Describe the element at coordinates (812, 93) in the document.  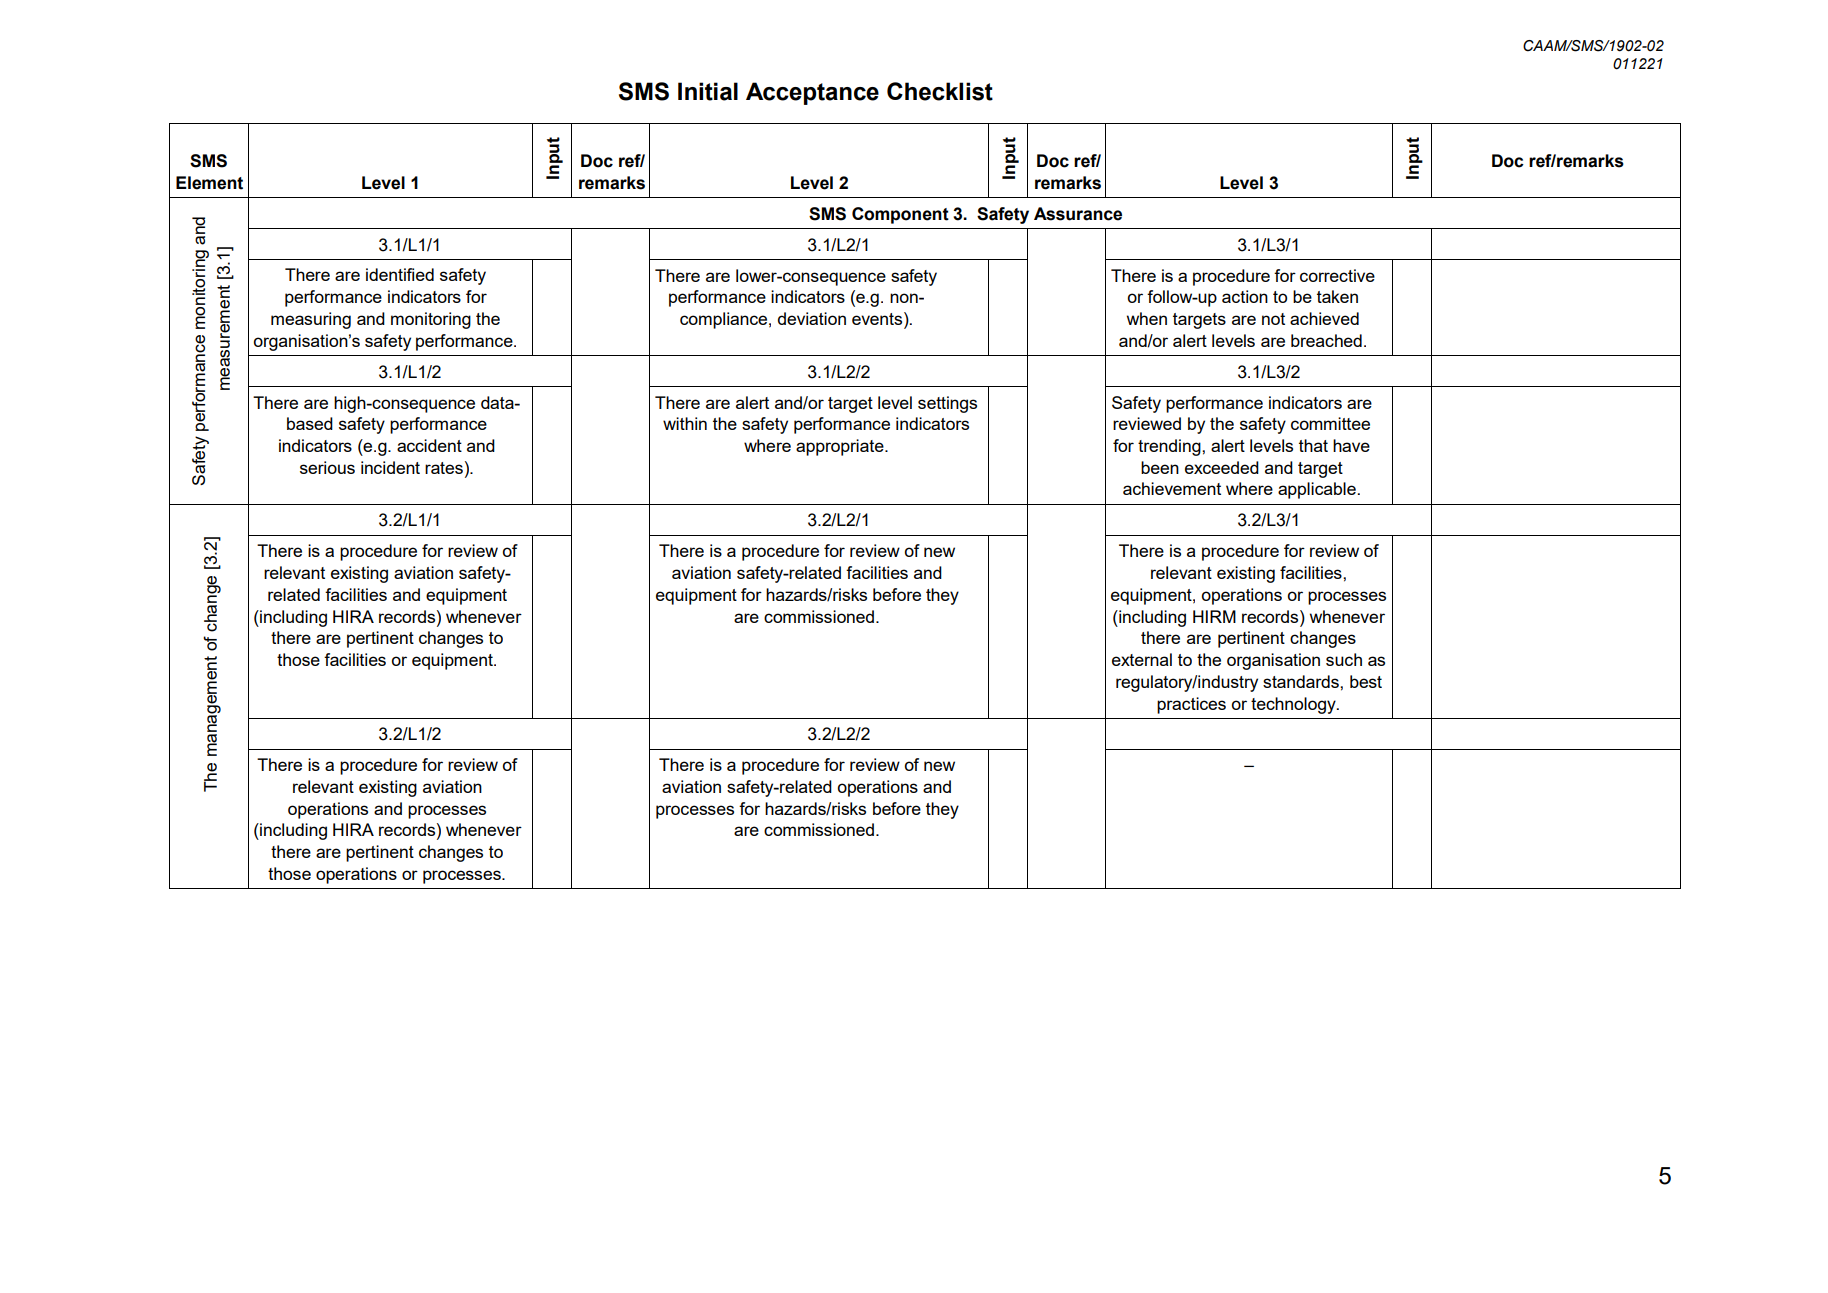
I see `Acceptance` at that location.
